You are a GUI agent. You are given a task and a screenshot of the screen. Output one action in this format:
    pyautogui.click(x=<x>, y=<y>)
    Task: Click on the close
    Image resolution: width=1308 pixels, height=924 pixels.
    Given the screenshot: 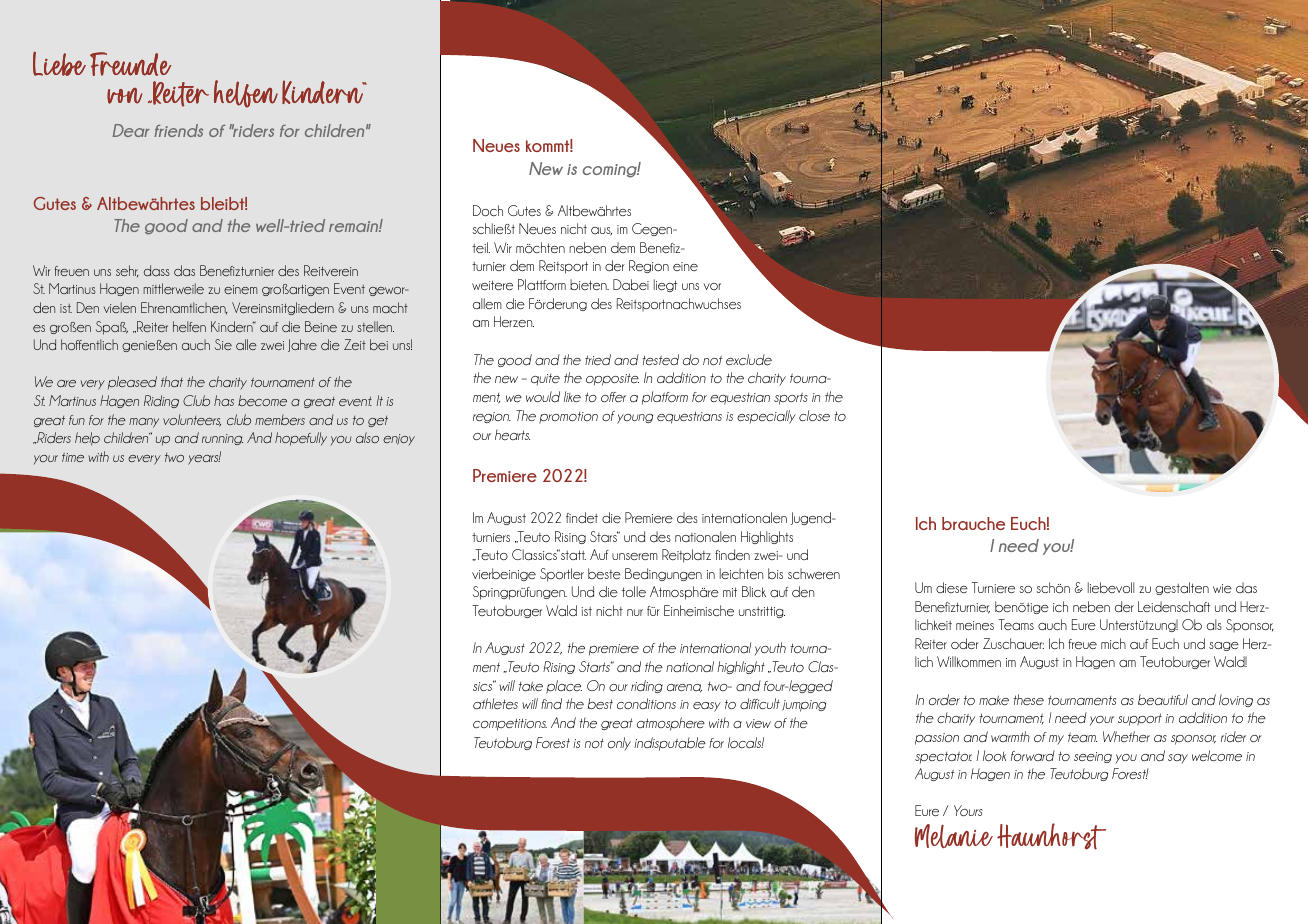 What is the action you would take?
    pyautogui.click(x=814, y=415)
